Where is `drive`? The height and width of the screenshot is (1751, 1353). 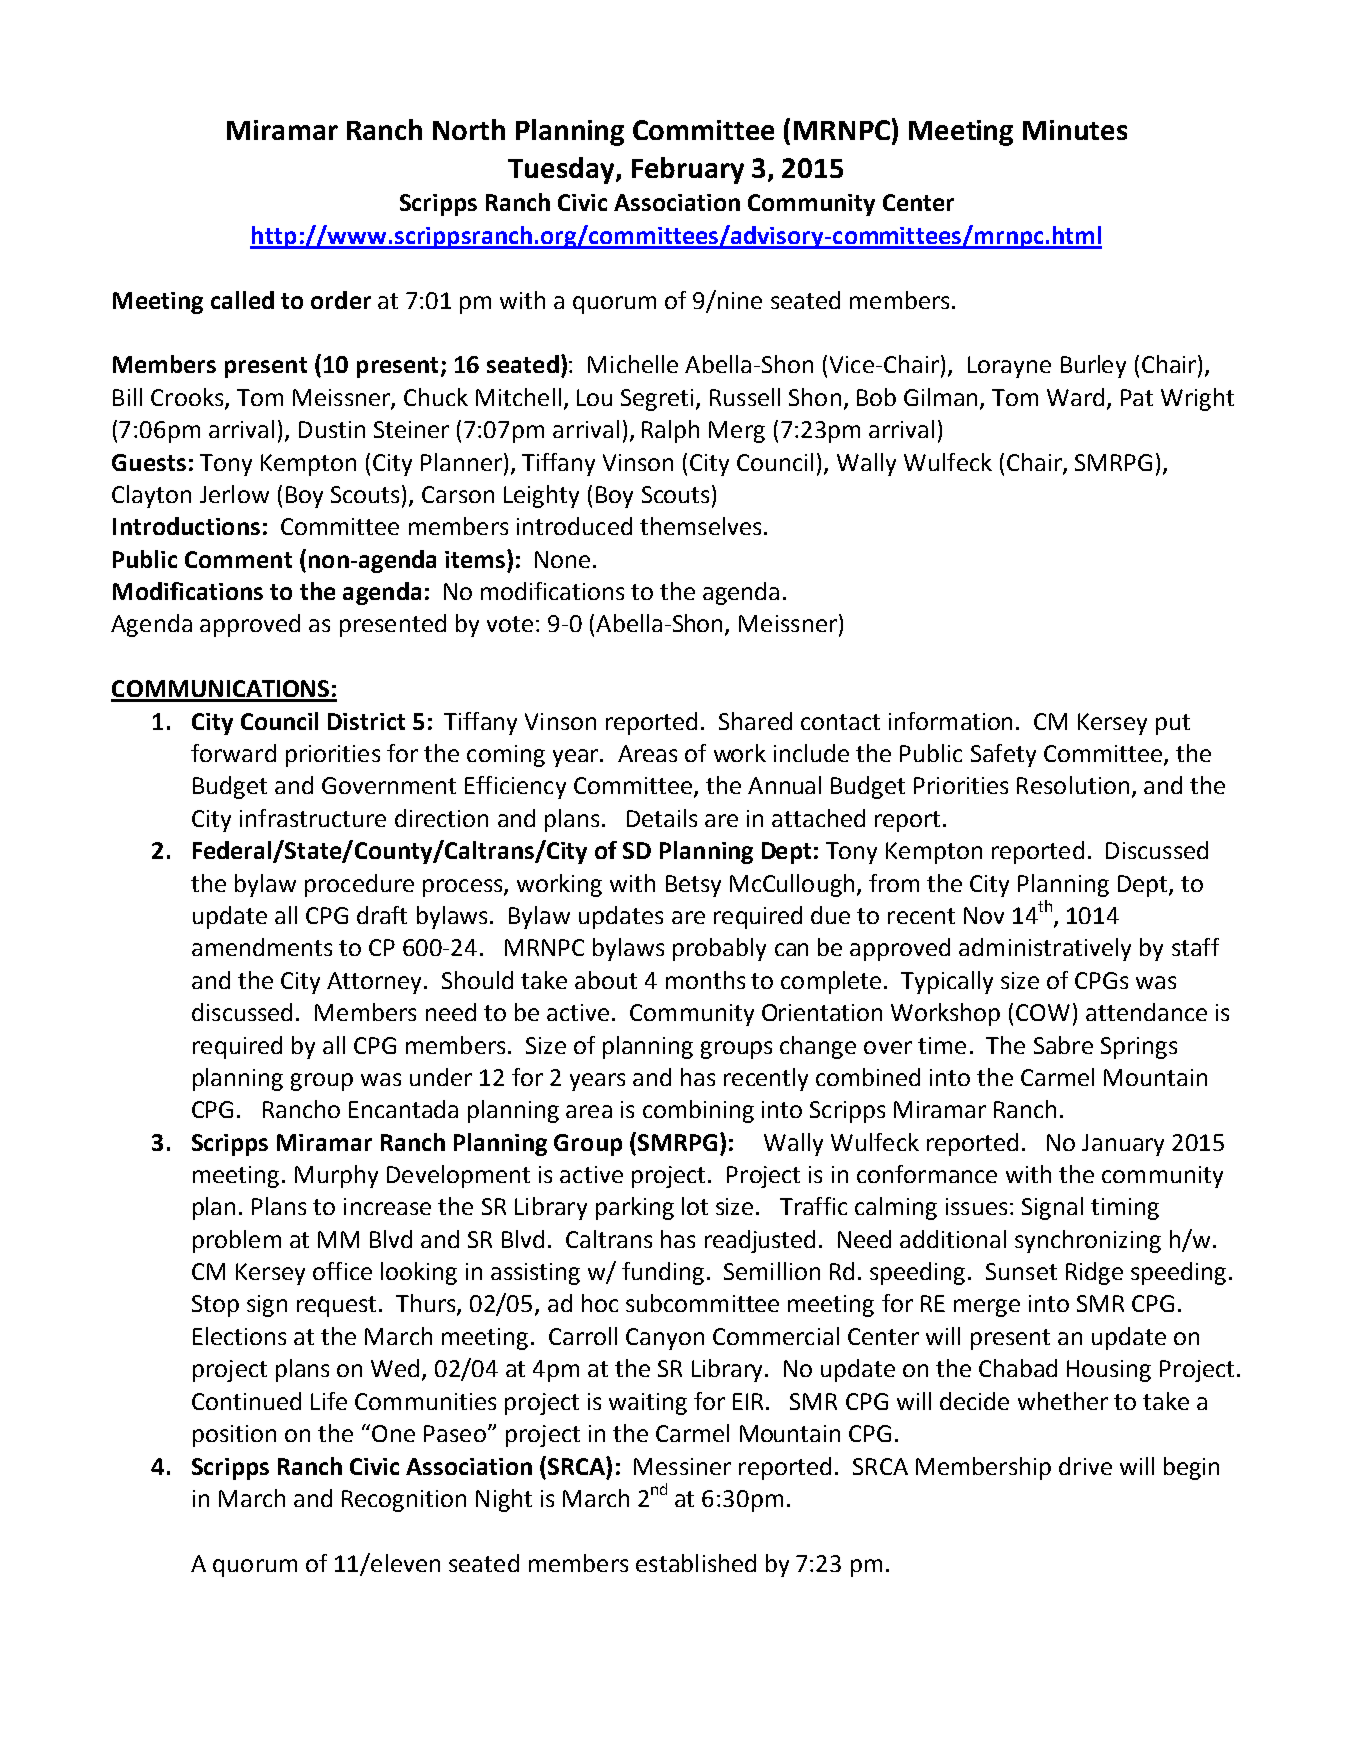
drive is located at coordinates (1085, 1466).
